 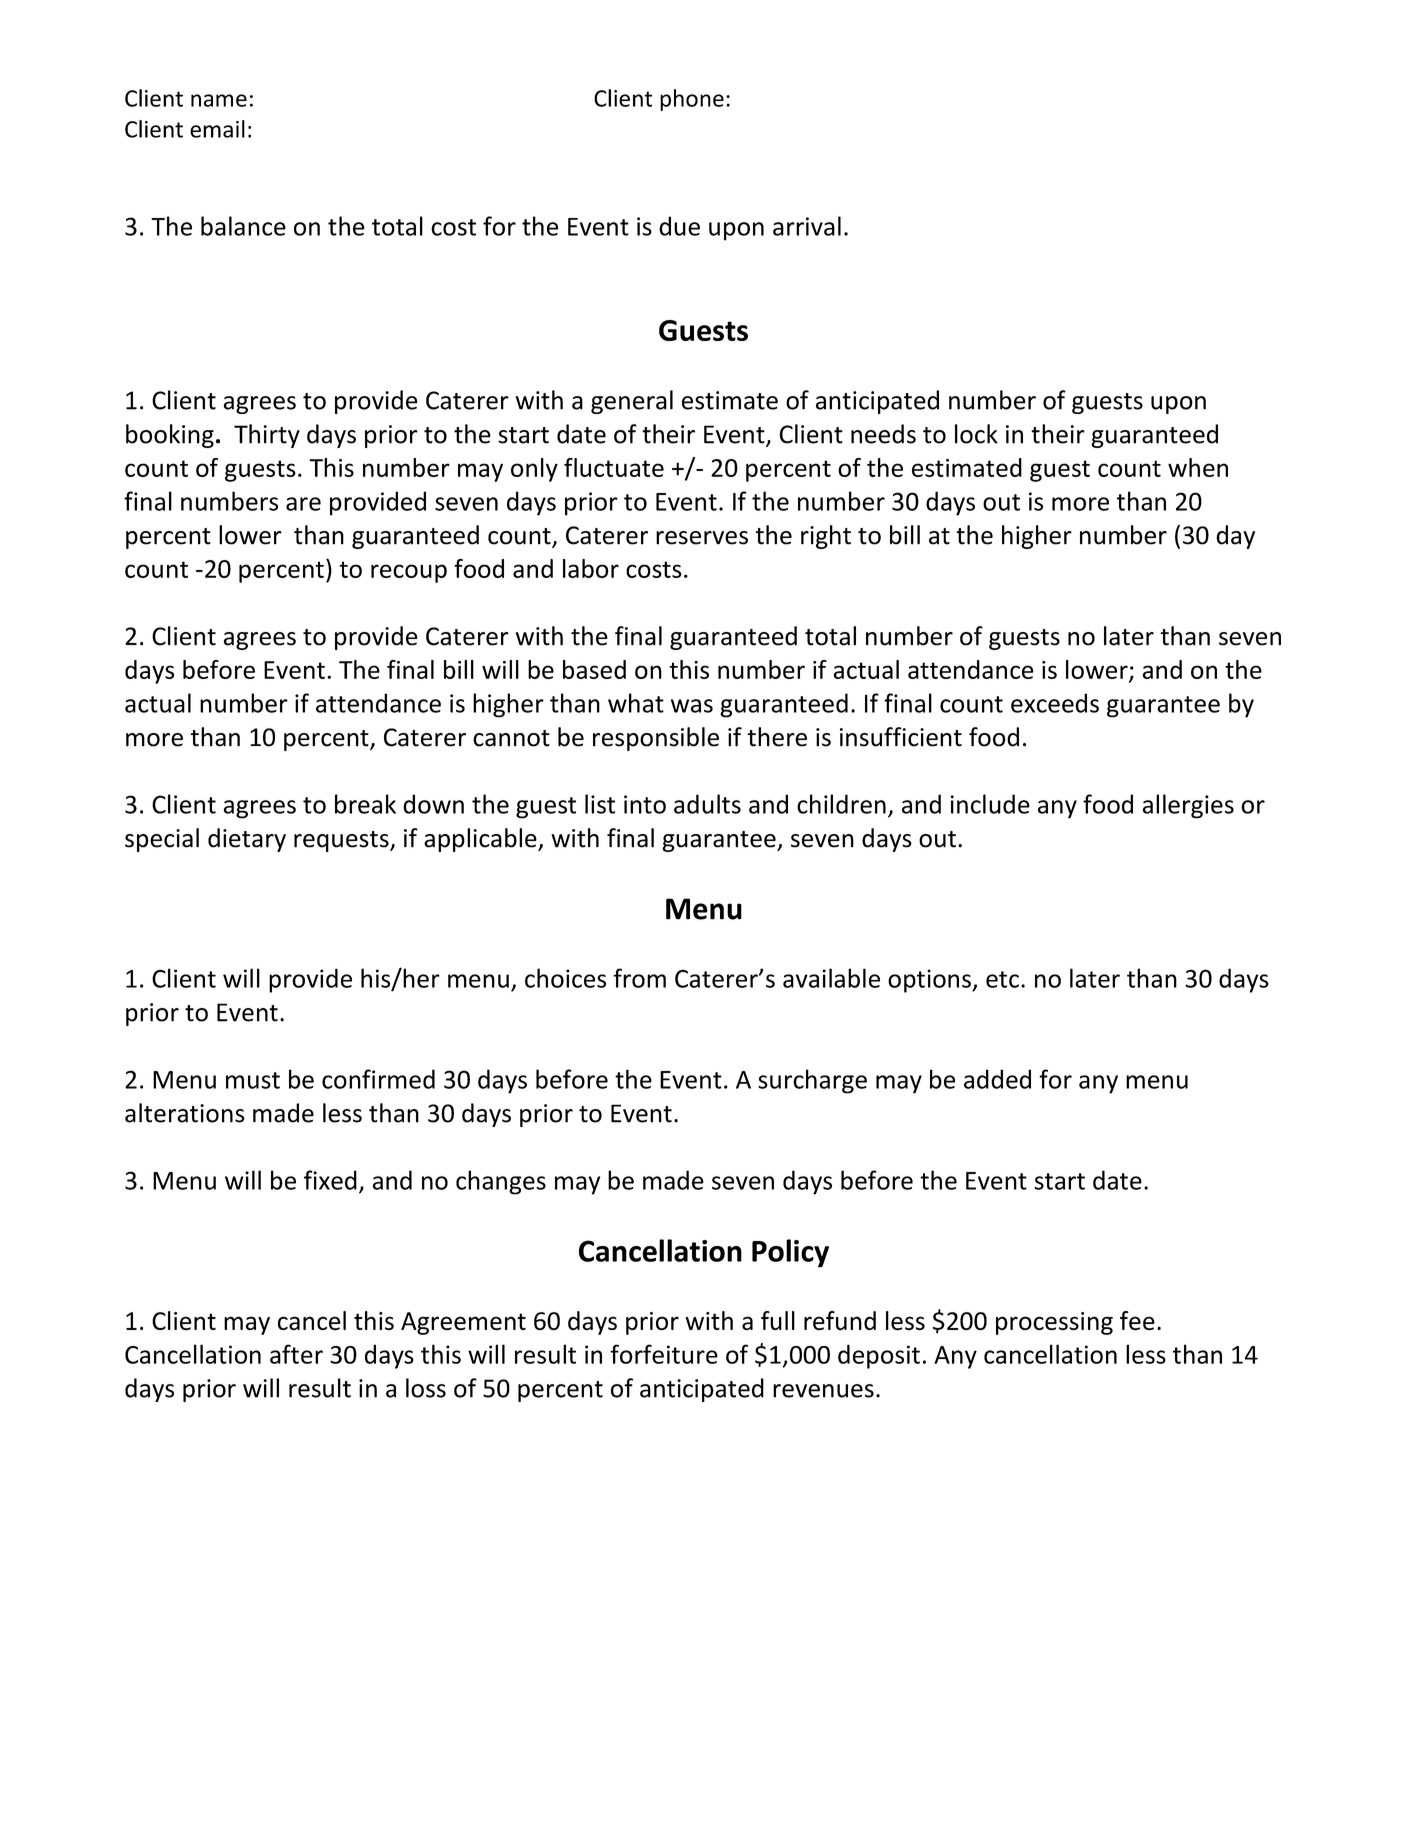 I want to click on phone, so click(x=692, y=100).
